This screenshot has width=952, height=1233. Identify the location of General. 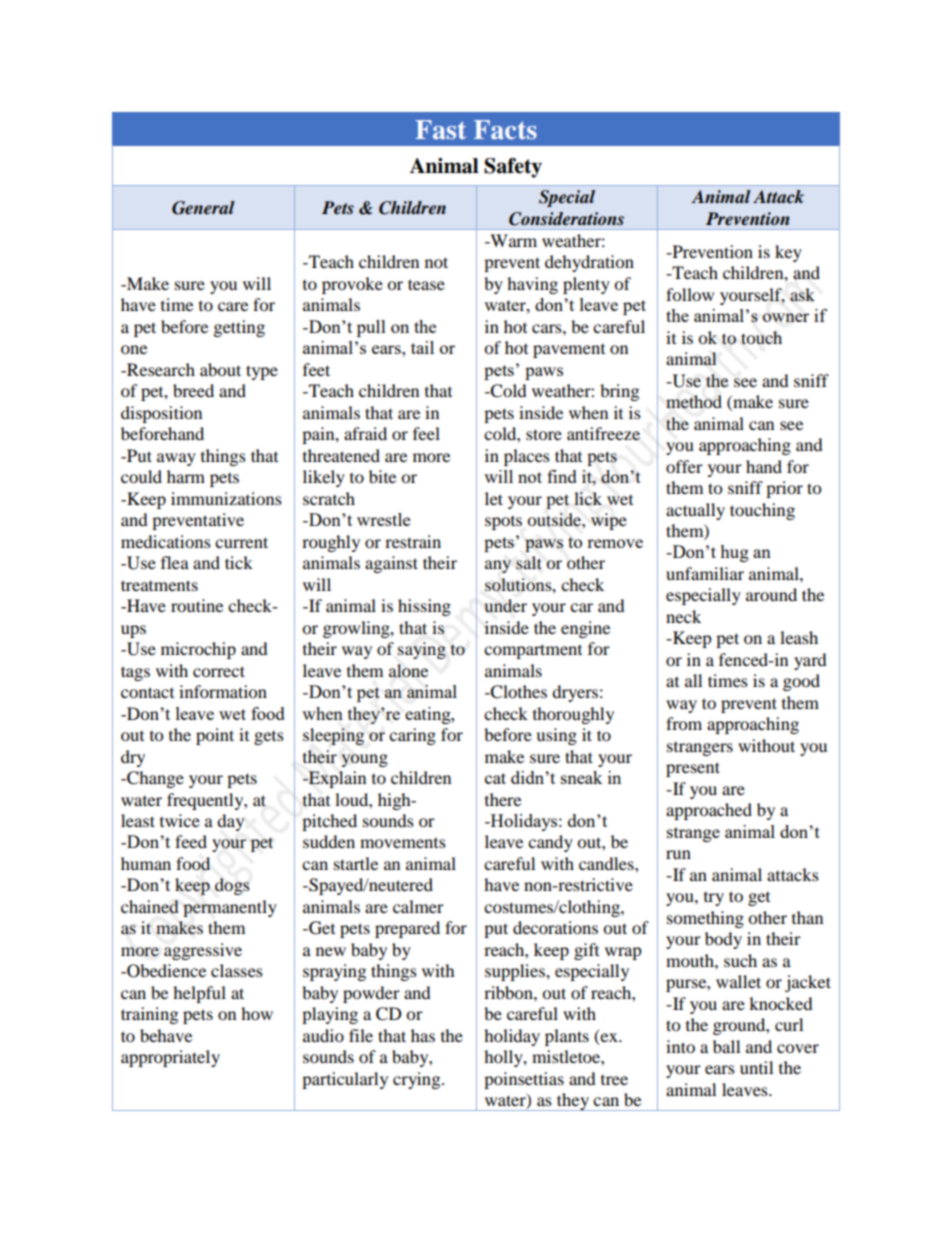
(203, 208).
